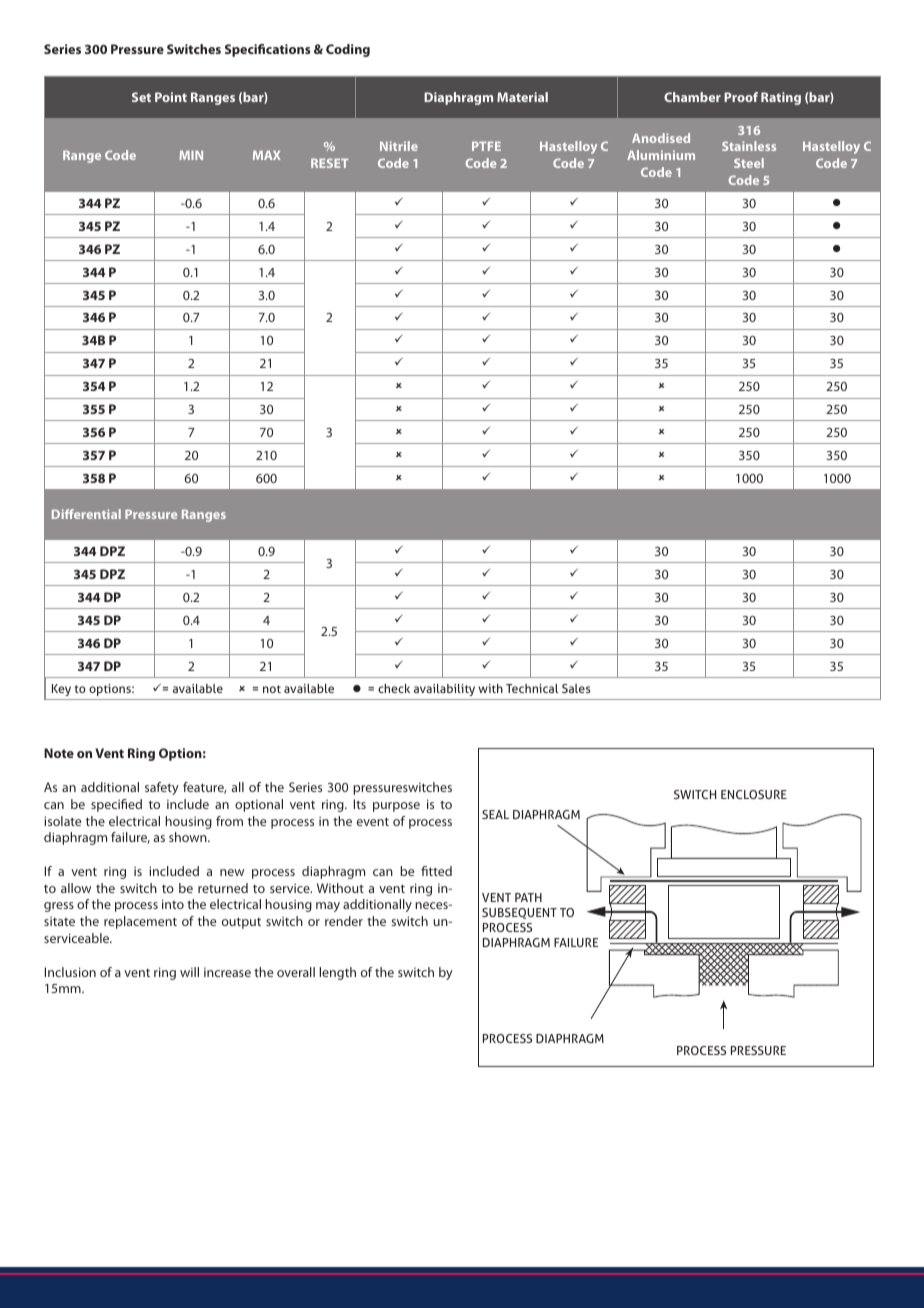 Image resolution: width=924 pixels, height=1308 pixels. I want to click on replacement, so click(140, 922).
